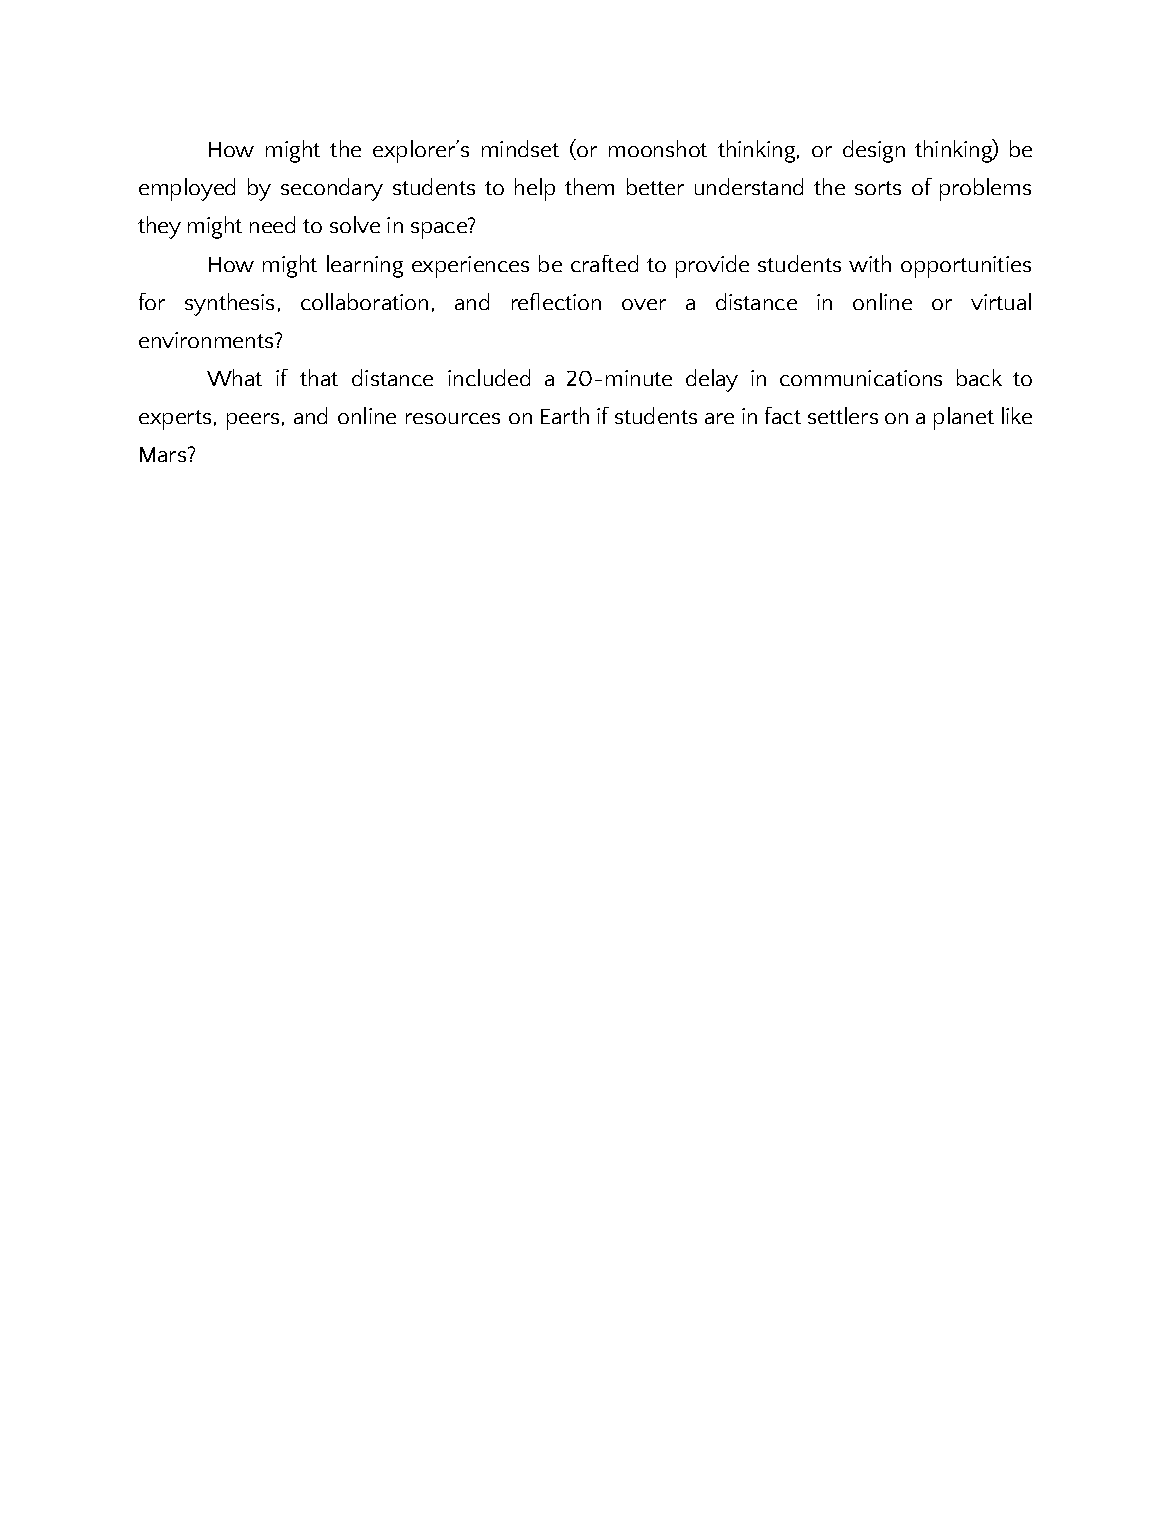  What do you see at coordinates (520, 148) in the document?
I see `mindset` at bounding box center [520, 148].
